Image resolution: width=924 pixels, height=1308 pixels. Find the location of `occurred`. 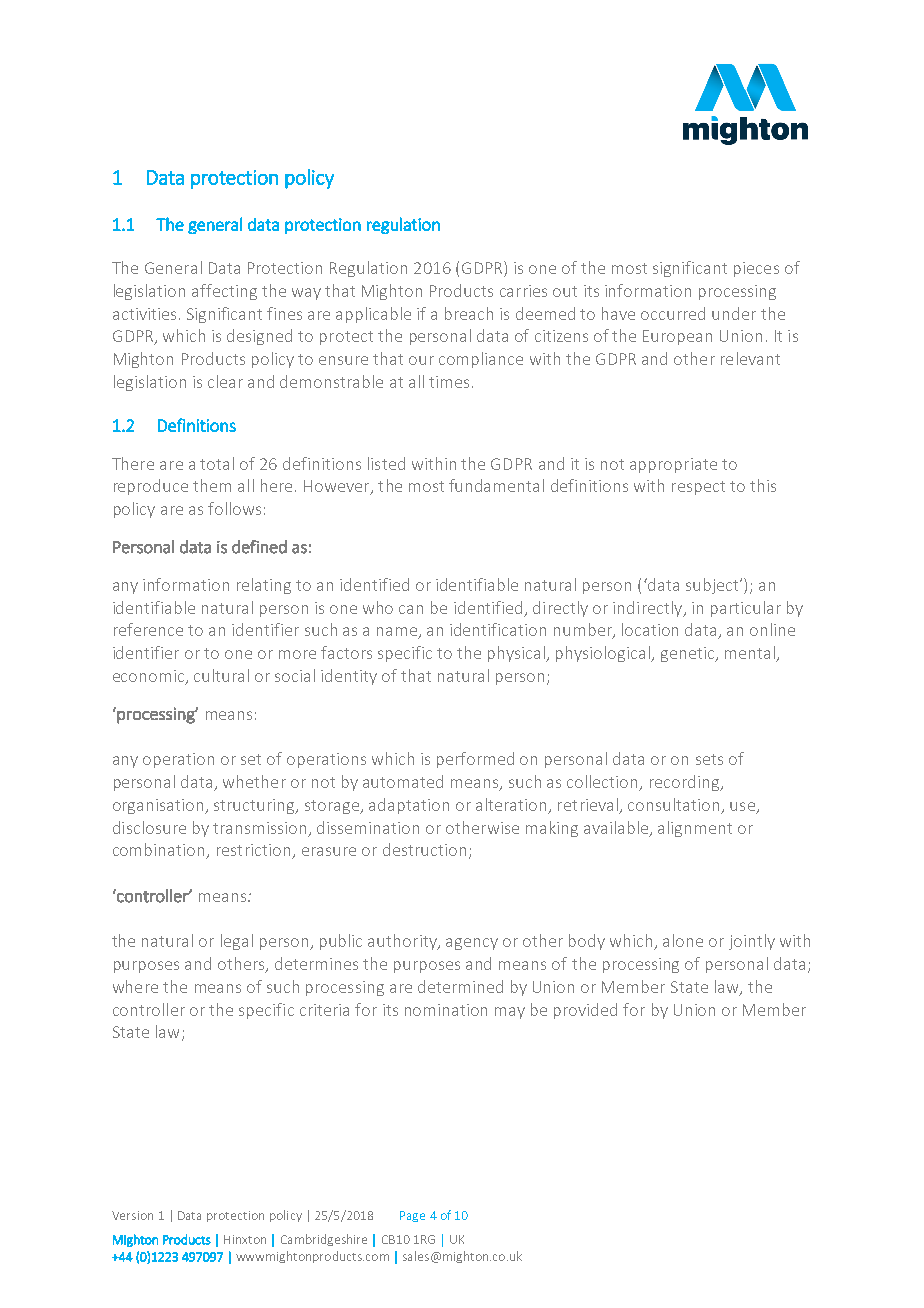

occurred is located at coordinates (673, 313).
